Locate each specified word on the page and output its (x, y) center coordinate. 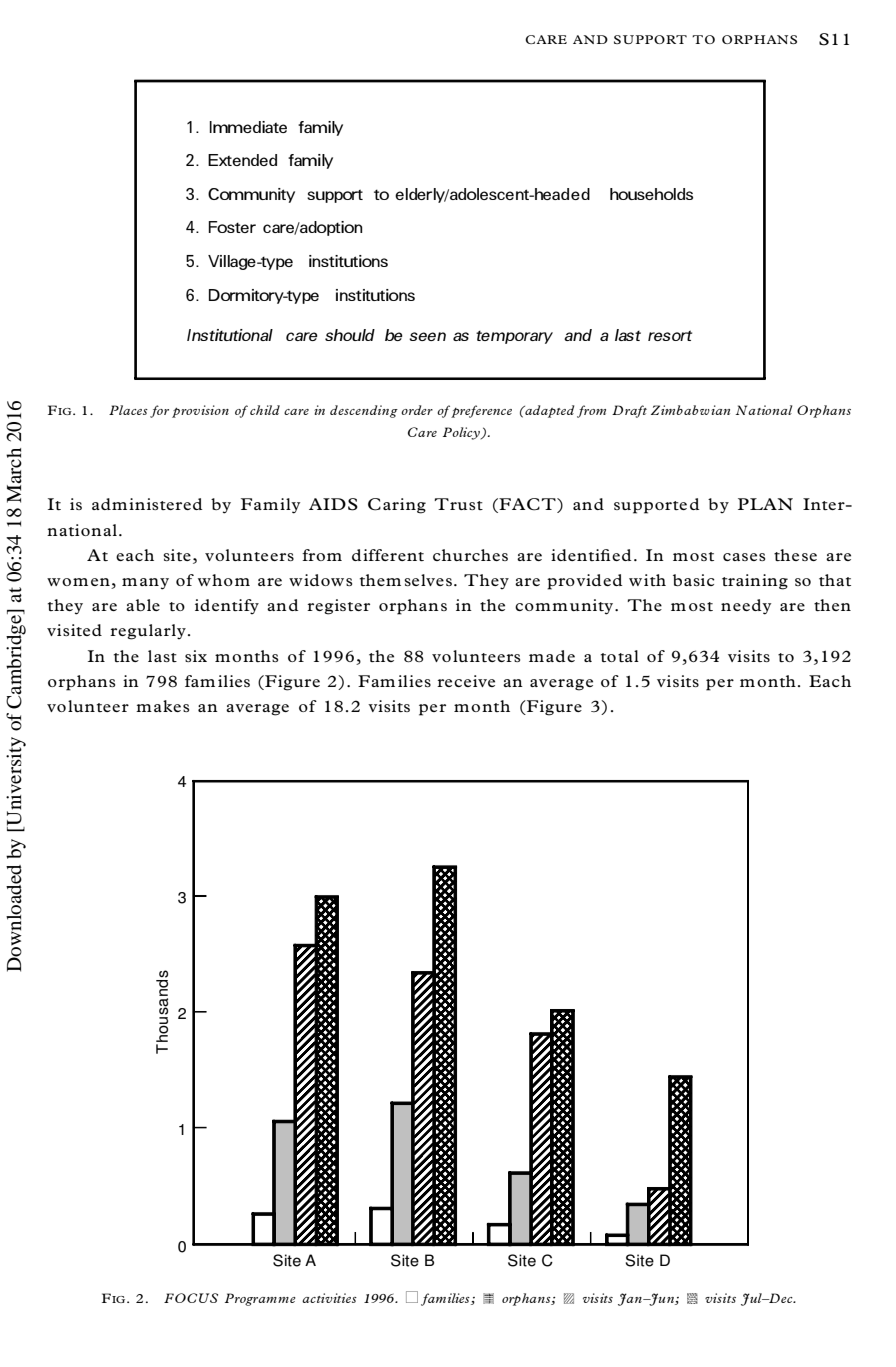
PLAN (765, 504)
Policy (462, 433)
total (620, 656)
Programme (260, 1299)
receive (466, 681)
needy (746, 607)
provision (200, 411)
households (651, 194)
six (196, 656)
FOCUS (191, 1298)
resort (670, 335)
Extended (242, 160)
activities (329, 1298)
